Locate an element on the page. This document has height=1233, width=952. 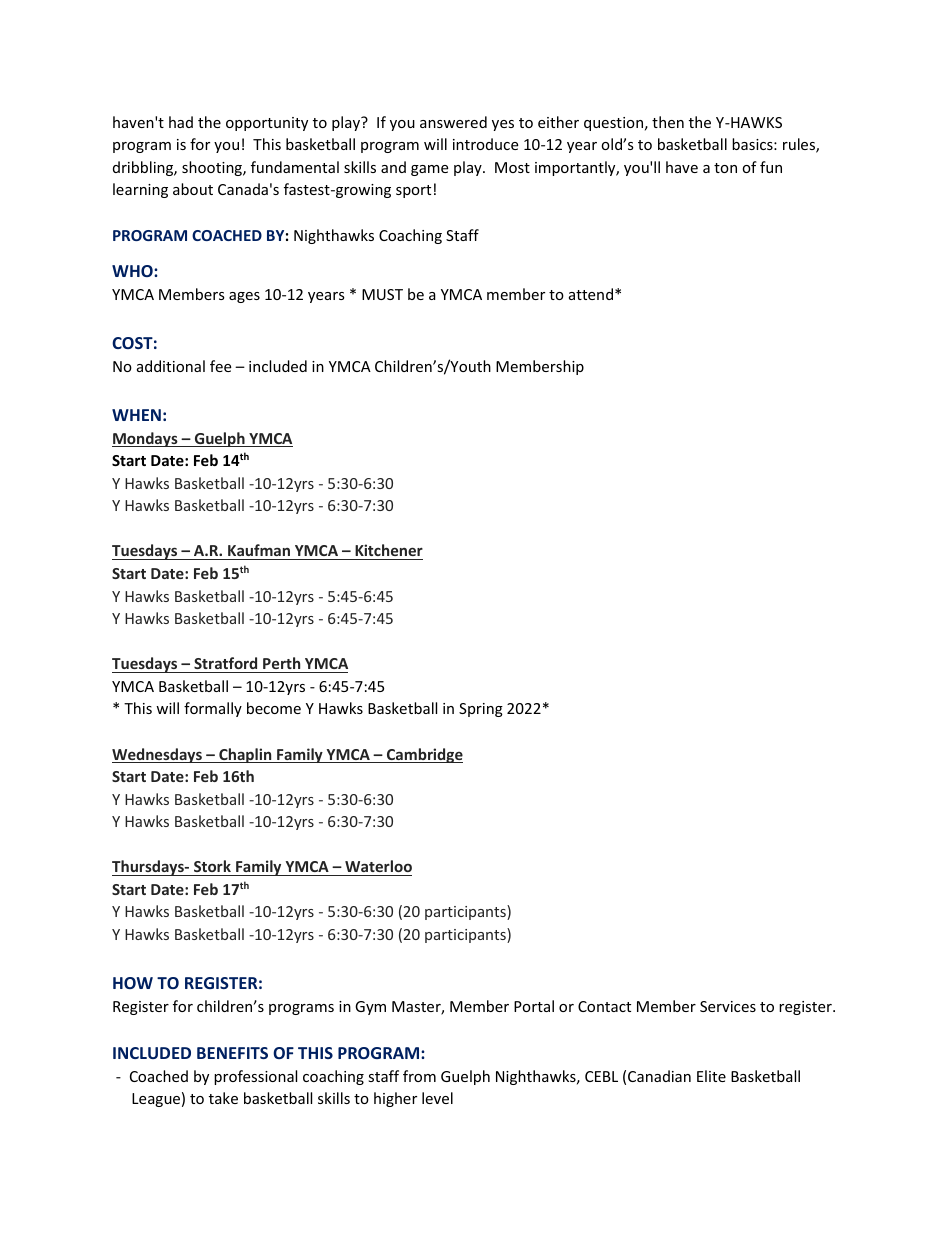
Canadian is located at coordinates (659, 1076).
